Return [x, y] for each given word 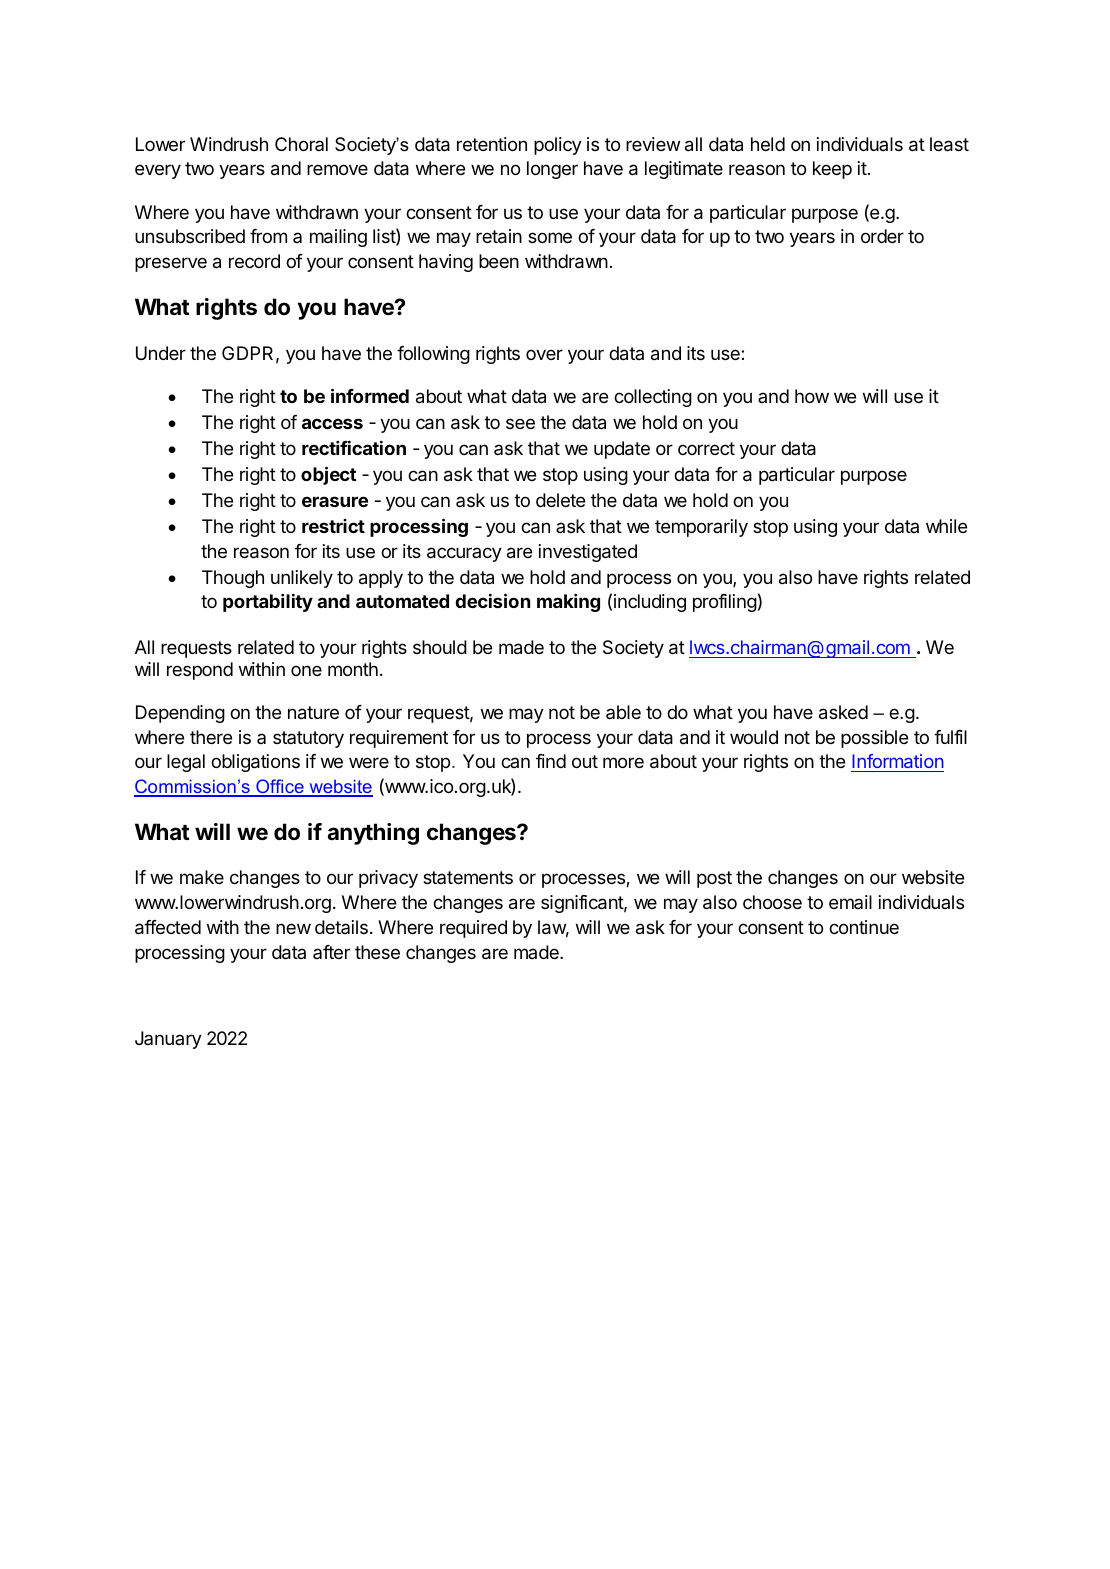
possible [874, 739]
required [473, 929]
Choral [301, 144]
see [520, 423]
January [168, 1040]
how [812, 396]
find [551, 761]
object [328, 475]
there [211, 737]
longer [552, 170]
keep [832, 170]
